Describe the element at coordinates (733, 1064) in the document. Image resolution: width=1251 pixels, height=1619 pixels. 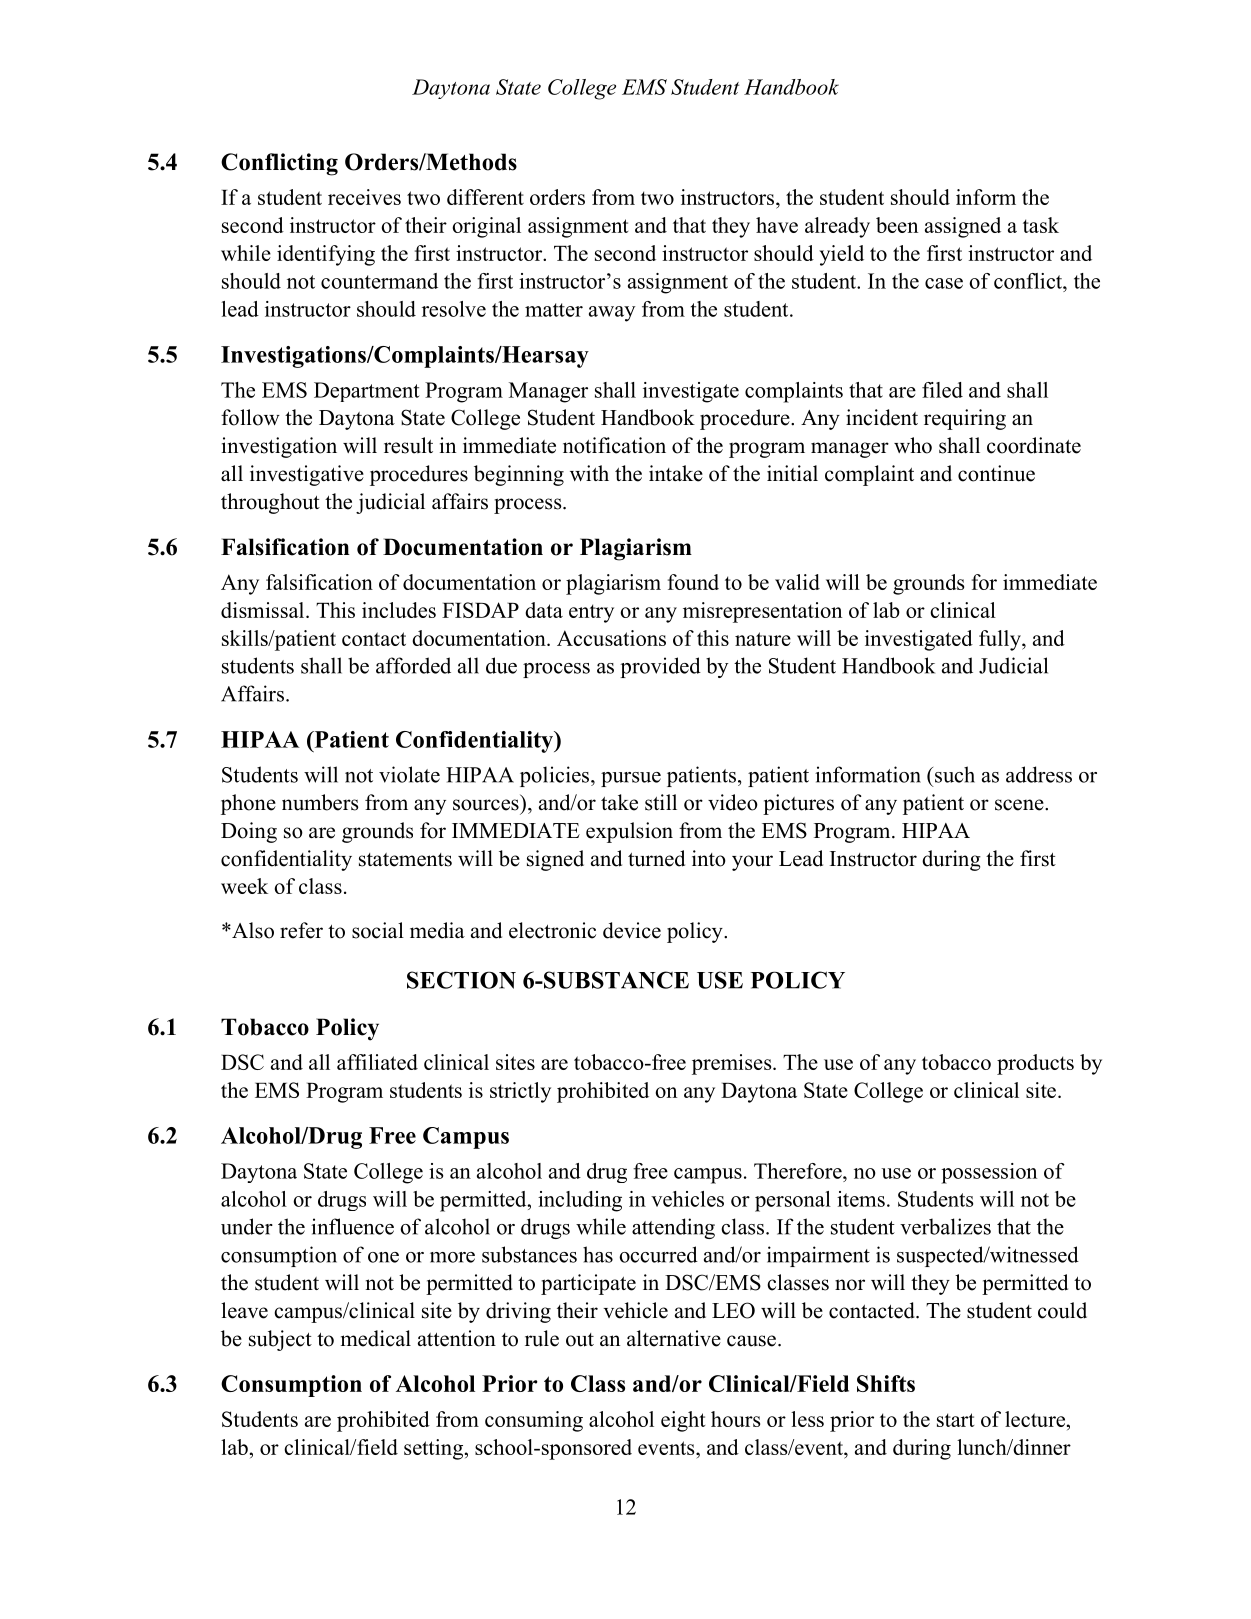
I see `premises` at that location.
